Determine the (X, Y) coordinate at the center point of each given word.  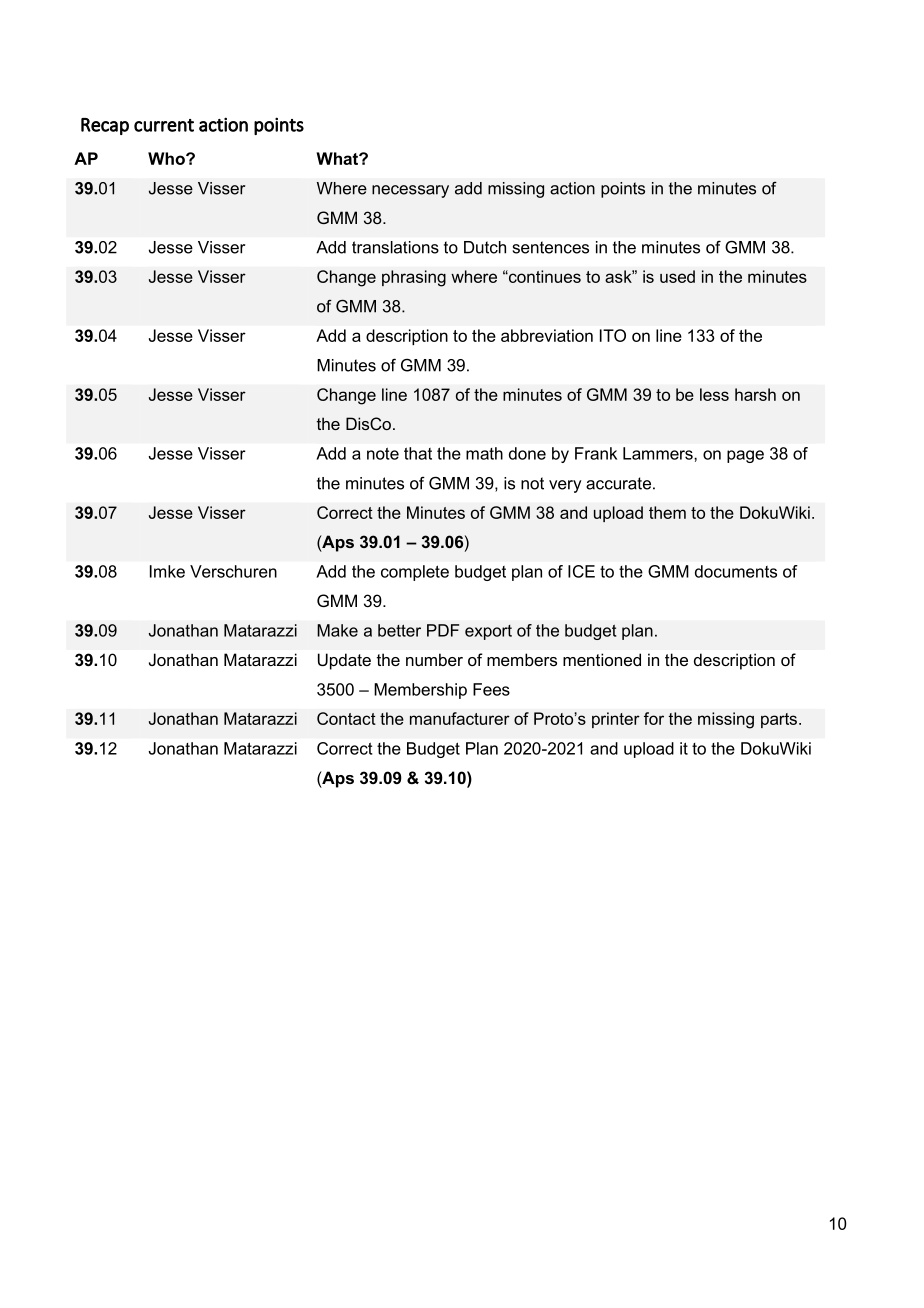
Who (167, 158)
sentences (551, 247)
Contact (346, 718)
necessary (410, 191)
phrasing (414, 278)
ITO (613, 335)
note (383, 453)
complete (415, 573)
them (667, 512)
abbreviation (547, 335)
